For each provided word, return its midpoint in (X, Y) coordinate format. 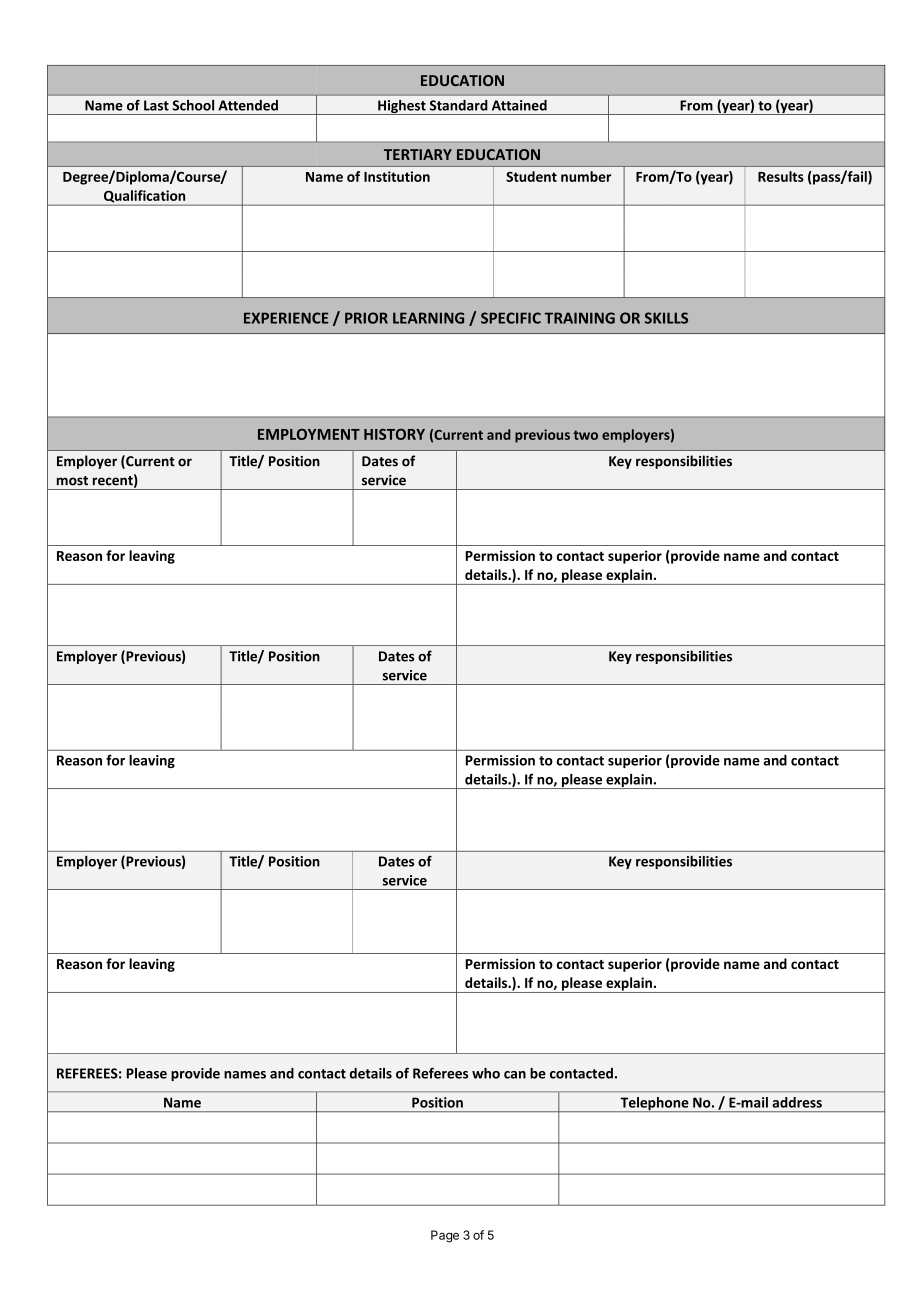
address (797, 1102)
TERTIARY (418, 154)
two (585, 435)
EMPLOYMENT (309, 434)
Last (156, 105)
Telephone (654, 1104)
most (72, 481)
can (515, 1075)
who (486, 1073)
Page (445, 1236)
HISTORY (394, 434)
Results (781, 176)
